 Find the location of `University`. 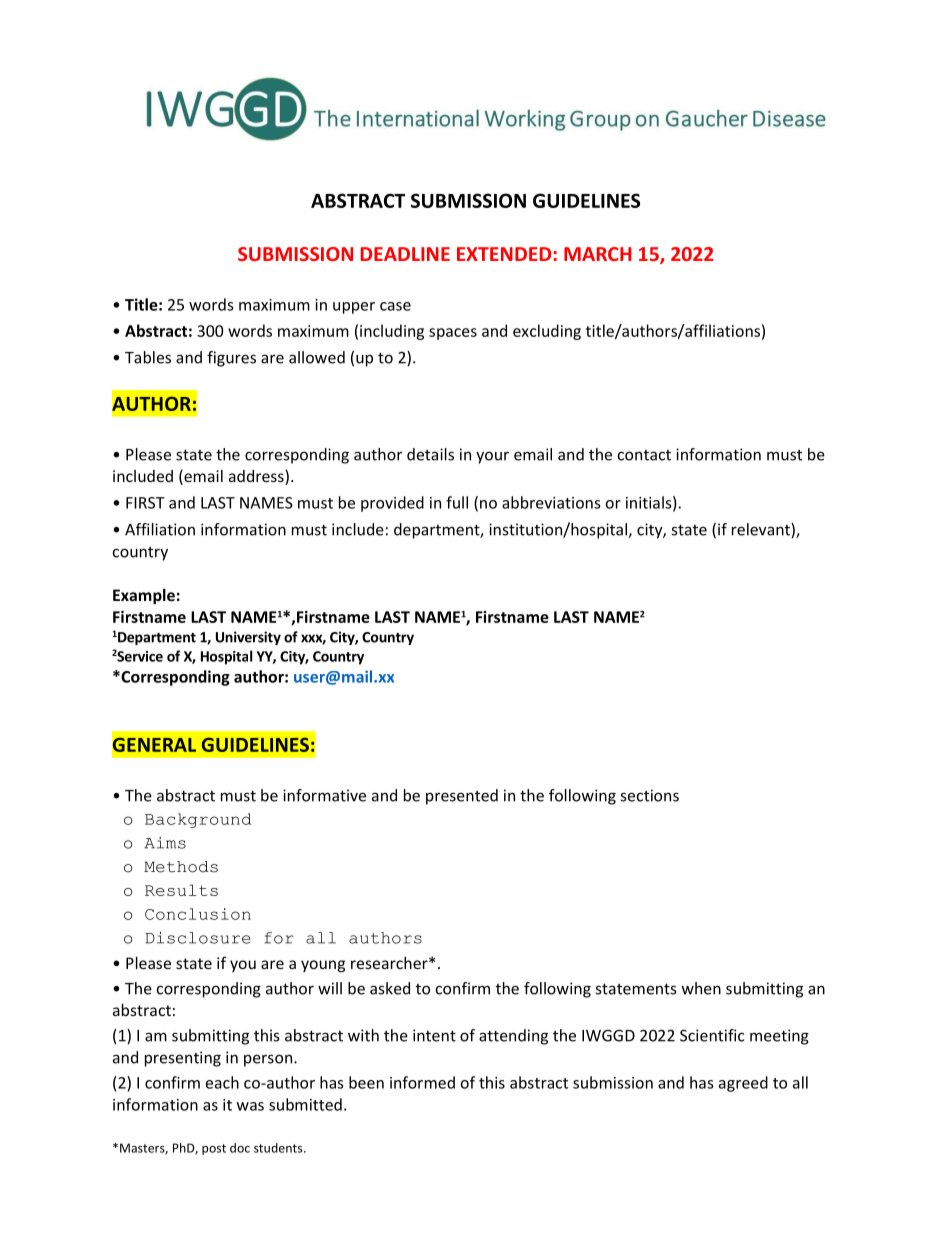

University is located at coordinates (248, 638).
